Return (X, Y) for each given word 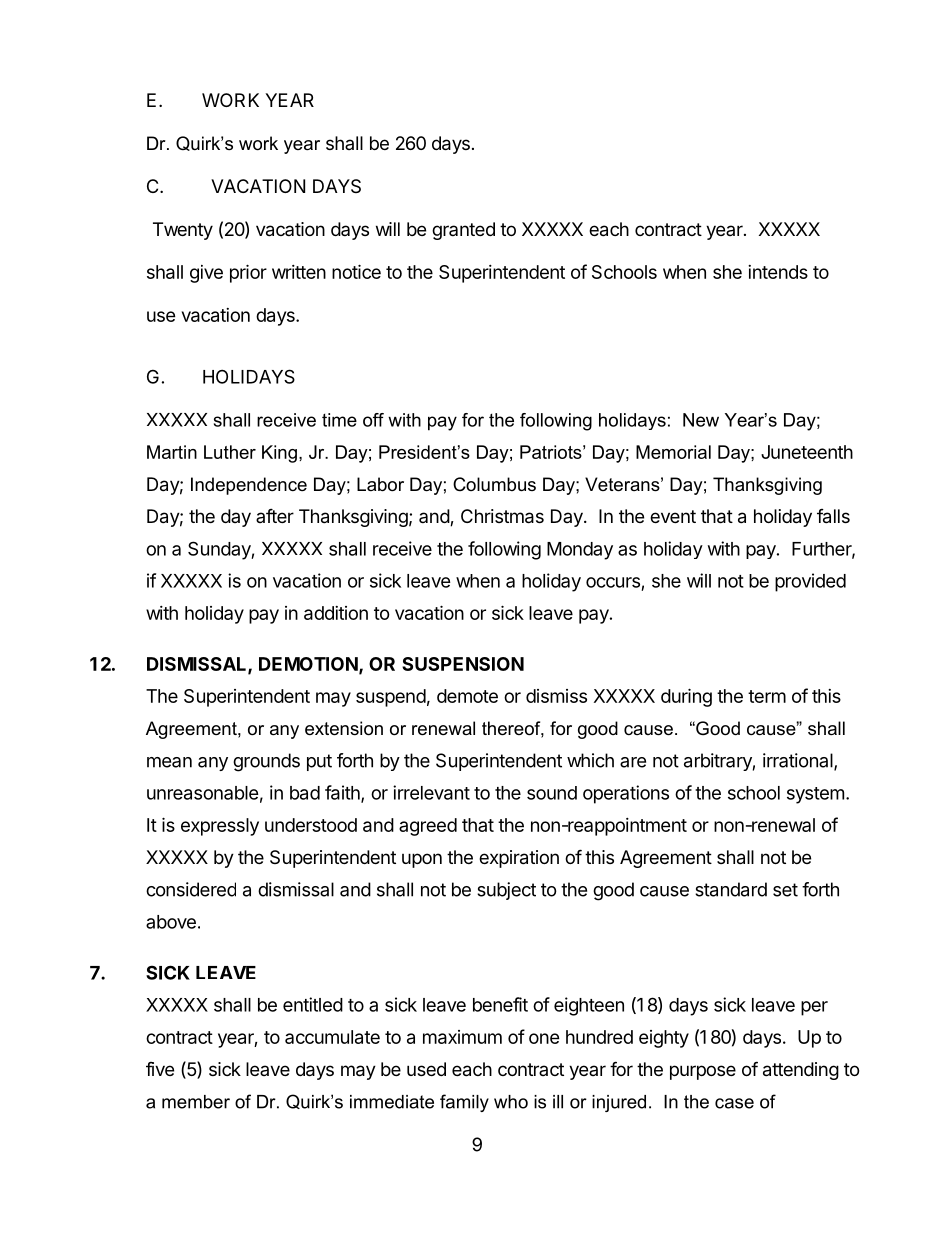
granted (463, 231)
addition (336, 613)
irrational (799, 761)
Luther (230, 452)
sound (552, 793)
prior (248, 273)
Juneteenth (807, 452)
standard (731, 889)
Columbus (494, 484)
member (196, 1102)
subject (506, 891)
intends (778, 272)
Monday (580, 551)
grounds (266, 762)
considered (191, 889)
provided (810, 582)
